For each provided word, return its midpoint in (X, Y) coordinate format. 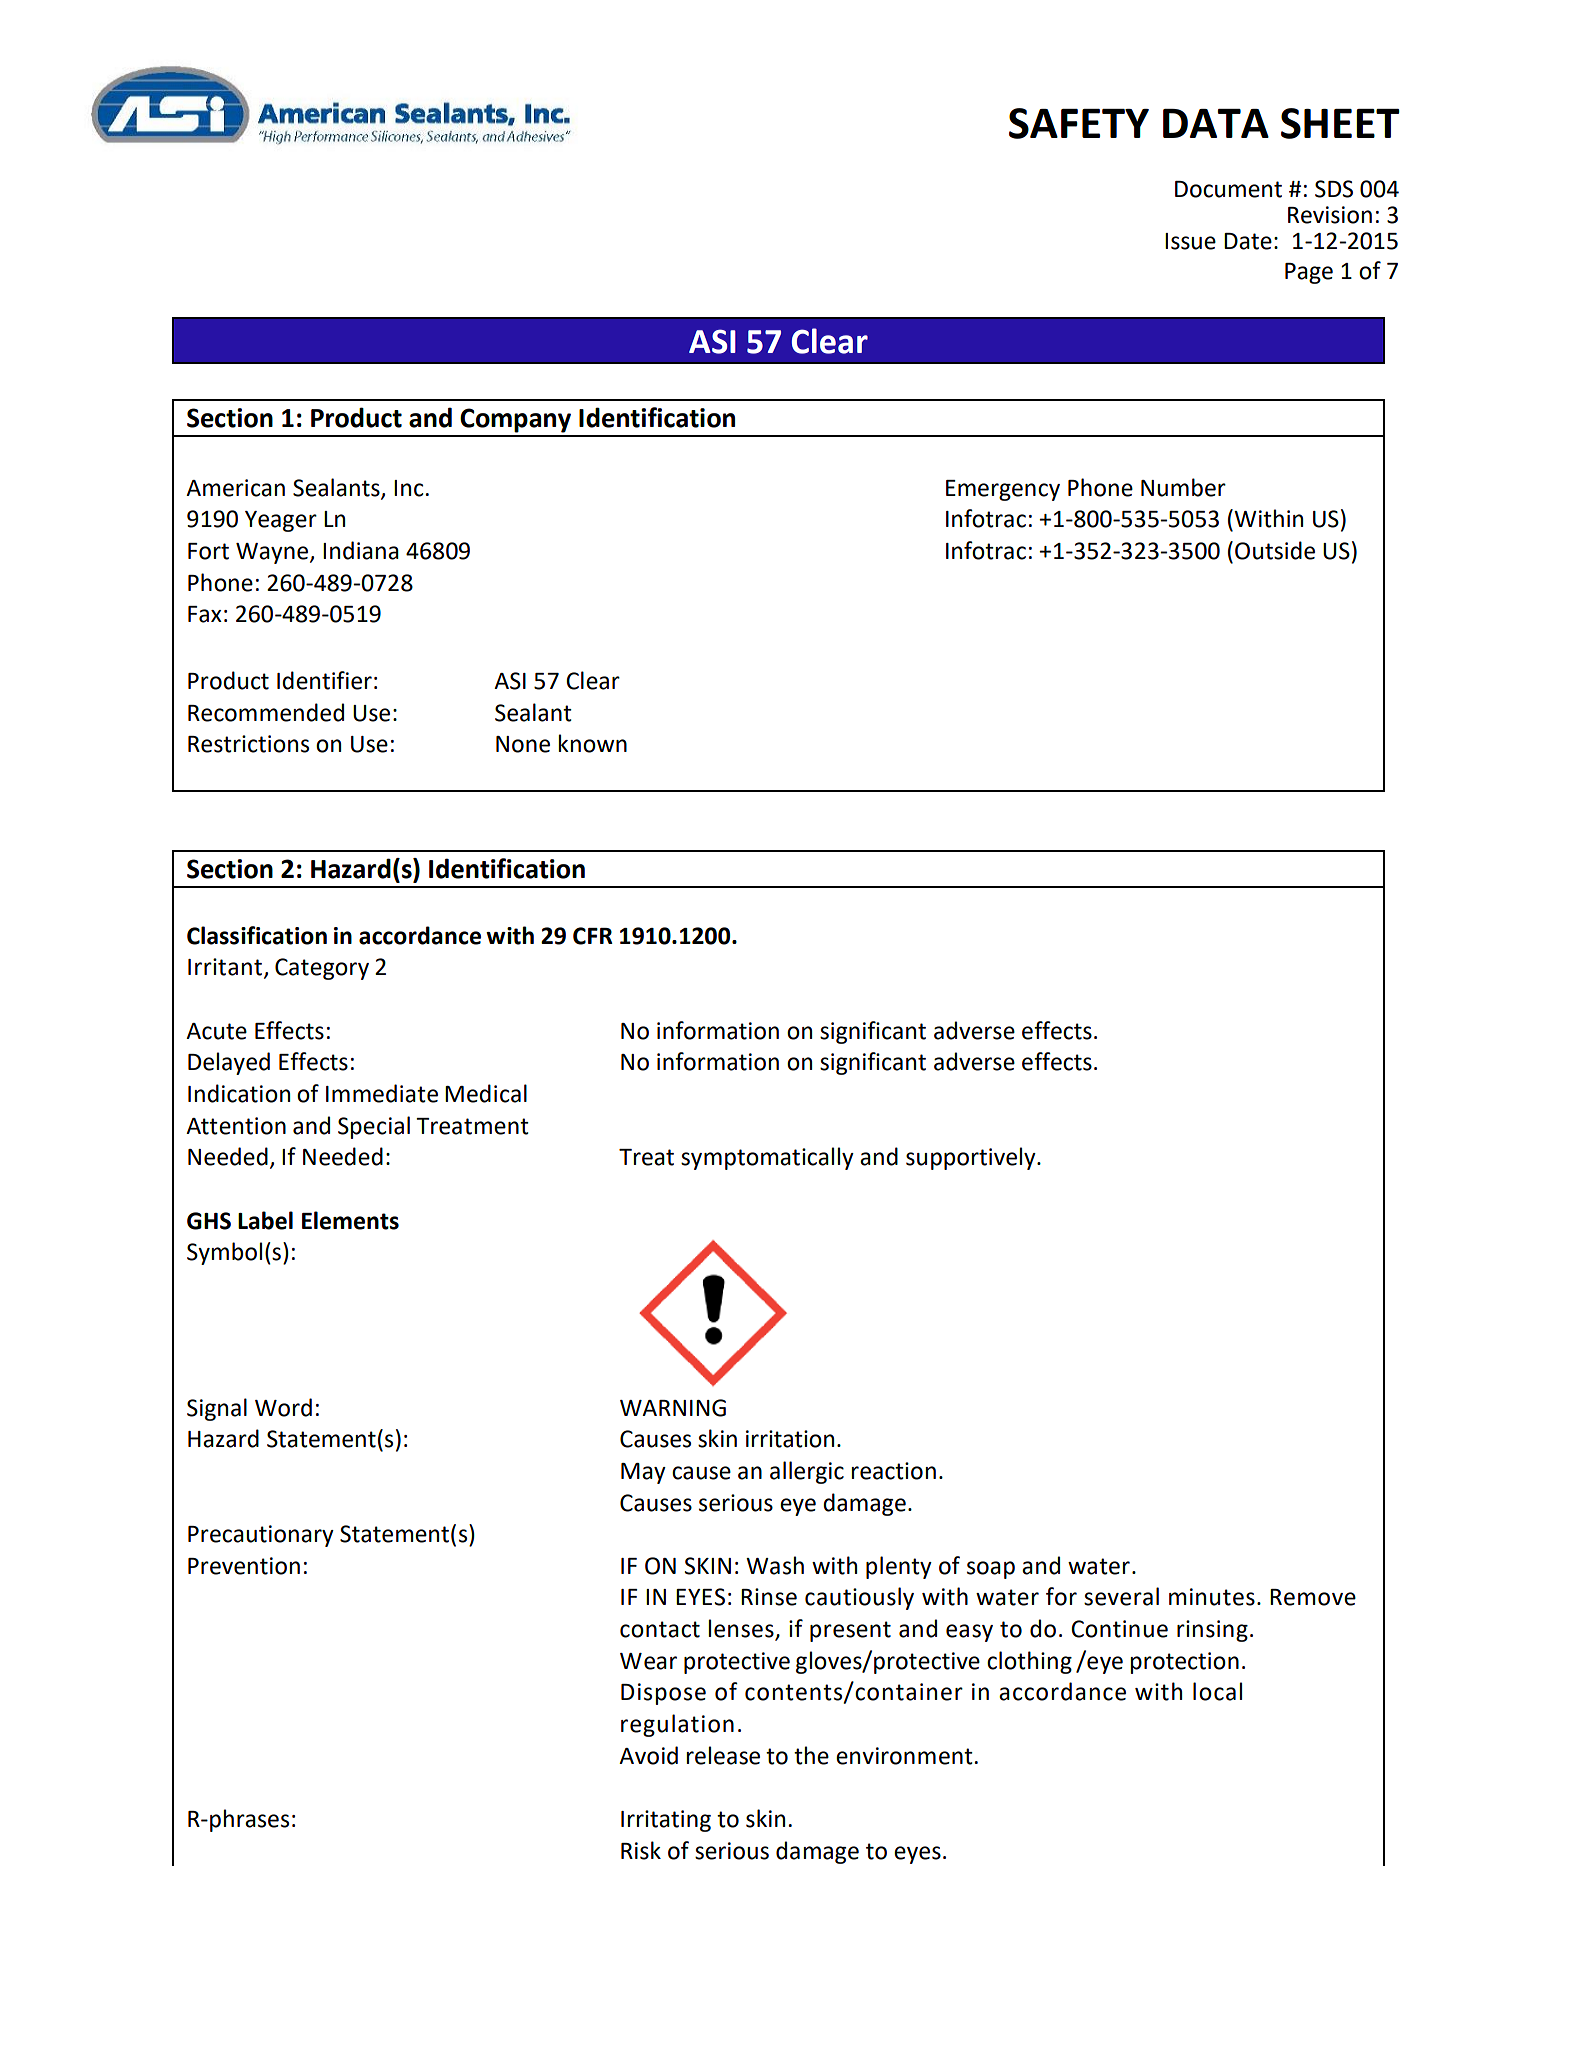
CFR (593, 936)
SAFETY (1079, 123)
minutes (1212, 1597)
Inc (408, 488)
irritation (790, 1439)
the (811, 1755)
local (1217, 1691)
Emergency (1003, 490)
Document (1228, 189)
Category (322, 969)
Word (283, 1407)
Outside (1275, 550)
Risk (641, 1850)
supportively (972, 1158)
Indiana (361, 550)
